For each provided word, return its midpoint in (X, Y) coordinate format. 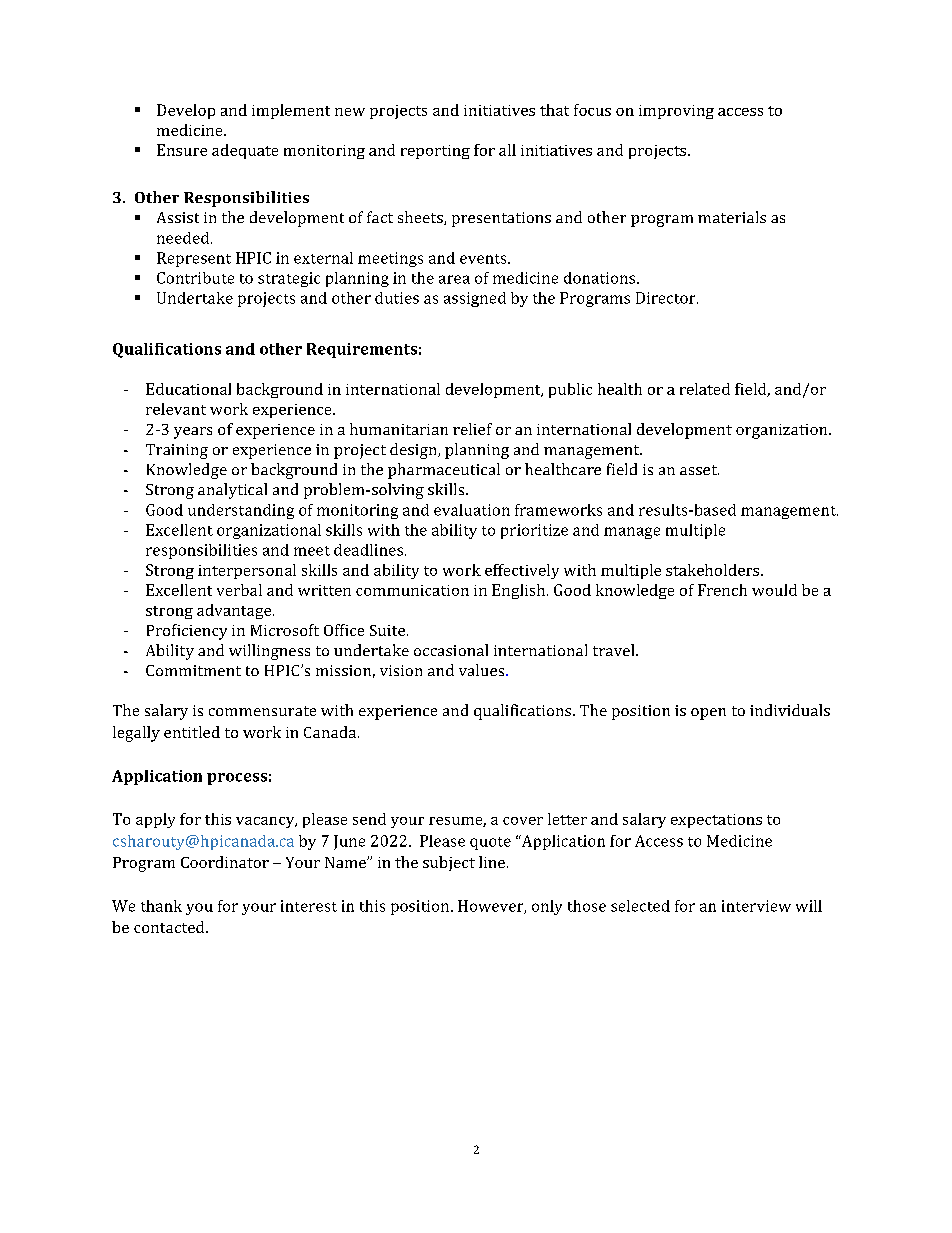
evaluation (472, 510)
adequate (245, 151)
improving (676, 112)
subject (449, 863)
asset (699, 470)
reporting (435, 152)
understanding (241, 511)
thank (161, 906)
